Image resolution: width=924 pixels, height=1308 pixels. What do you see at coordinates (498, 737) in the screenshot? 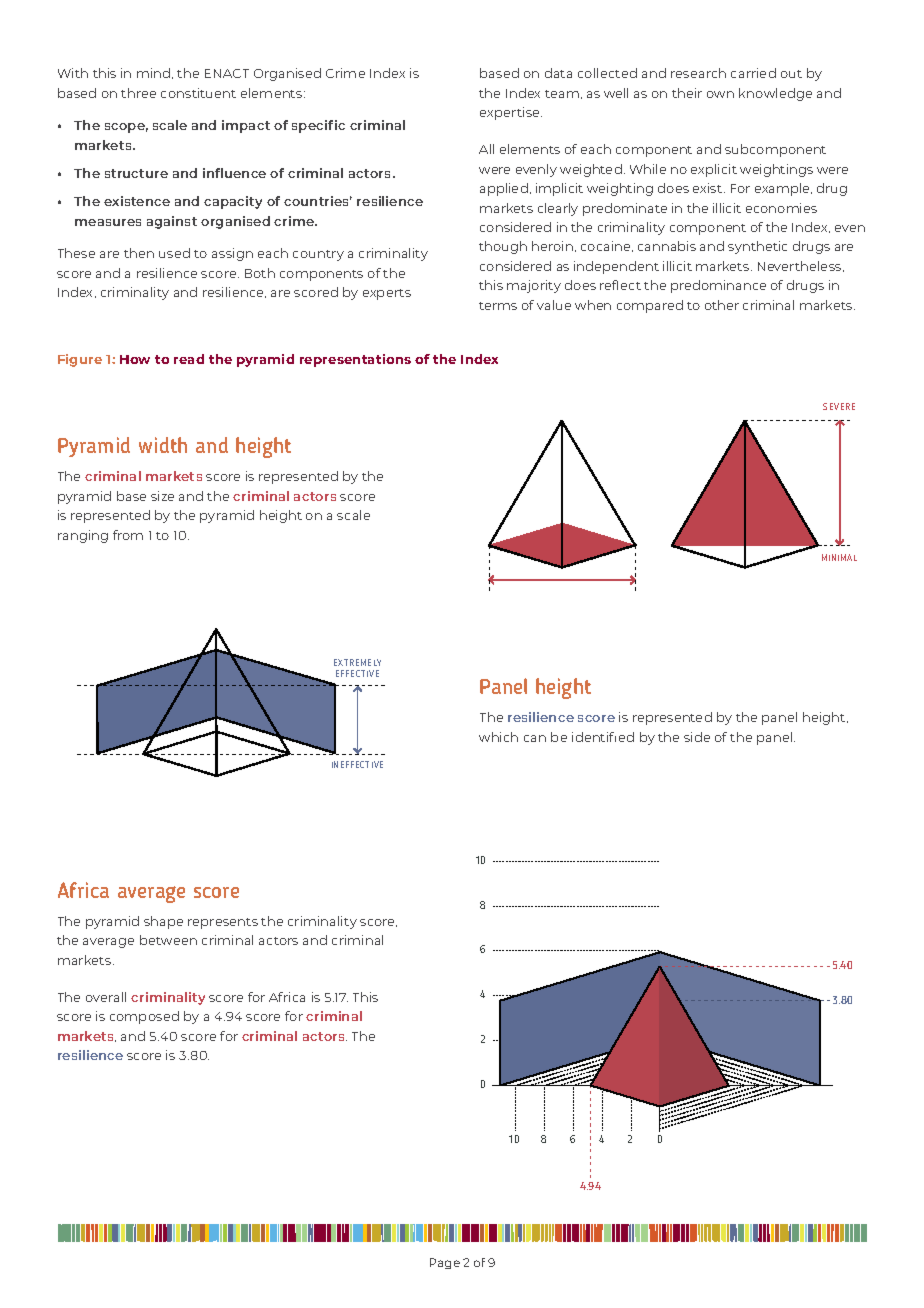
I see `which` at bounding box center [498, 737].
